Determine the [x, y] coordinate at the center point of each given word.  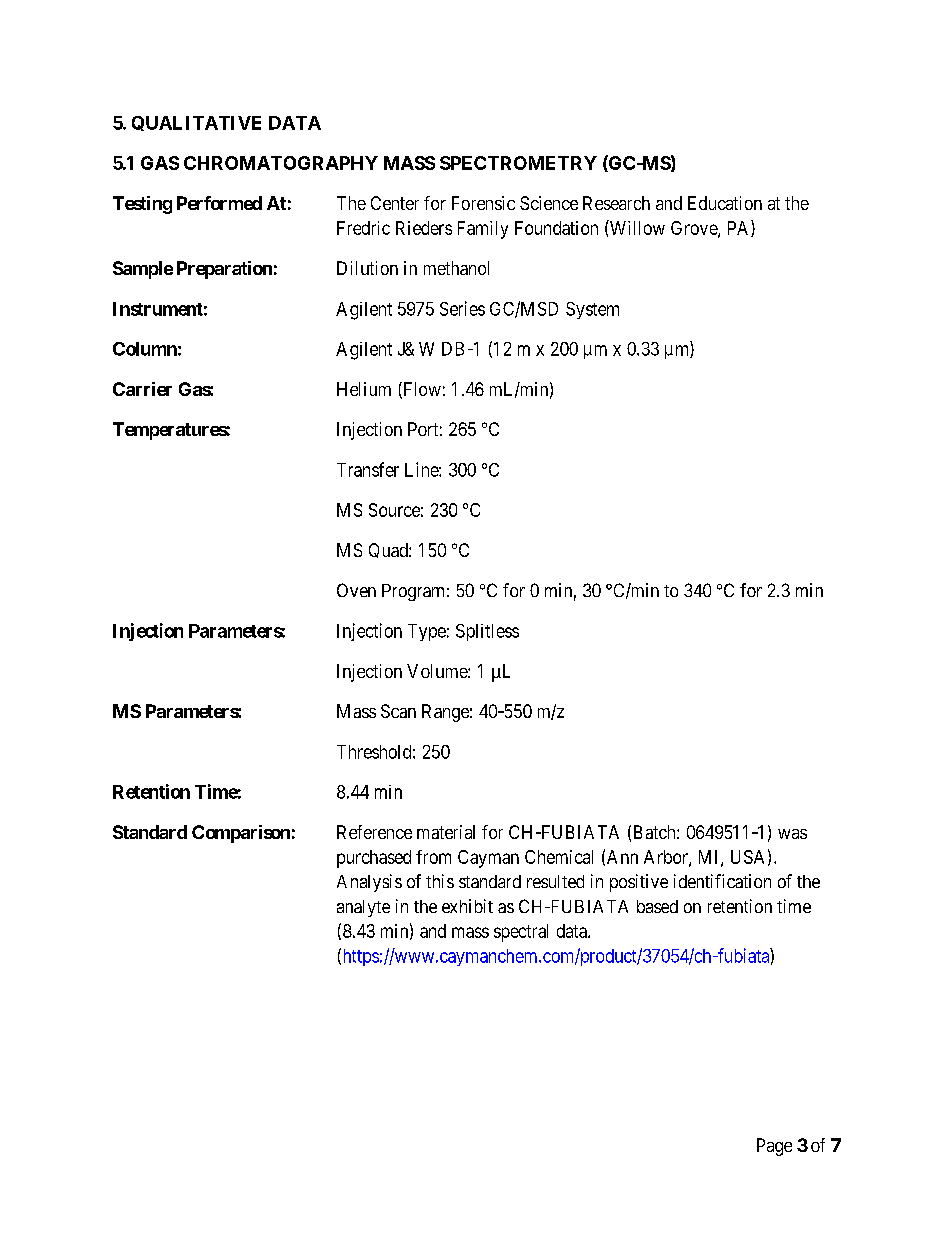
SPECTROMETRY [518, 163]
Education [725, 203]
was [792, 834]
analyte [363, 908]
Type [427, 632]
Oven [356, 590]
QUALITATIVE [196, 123]
